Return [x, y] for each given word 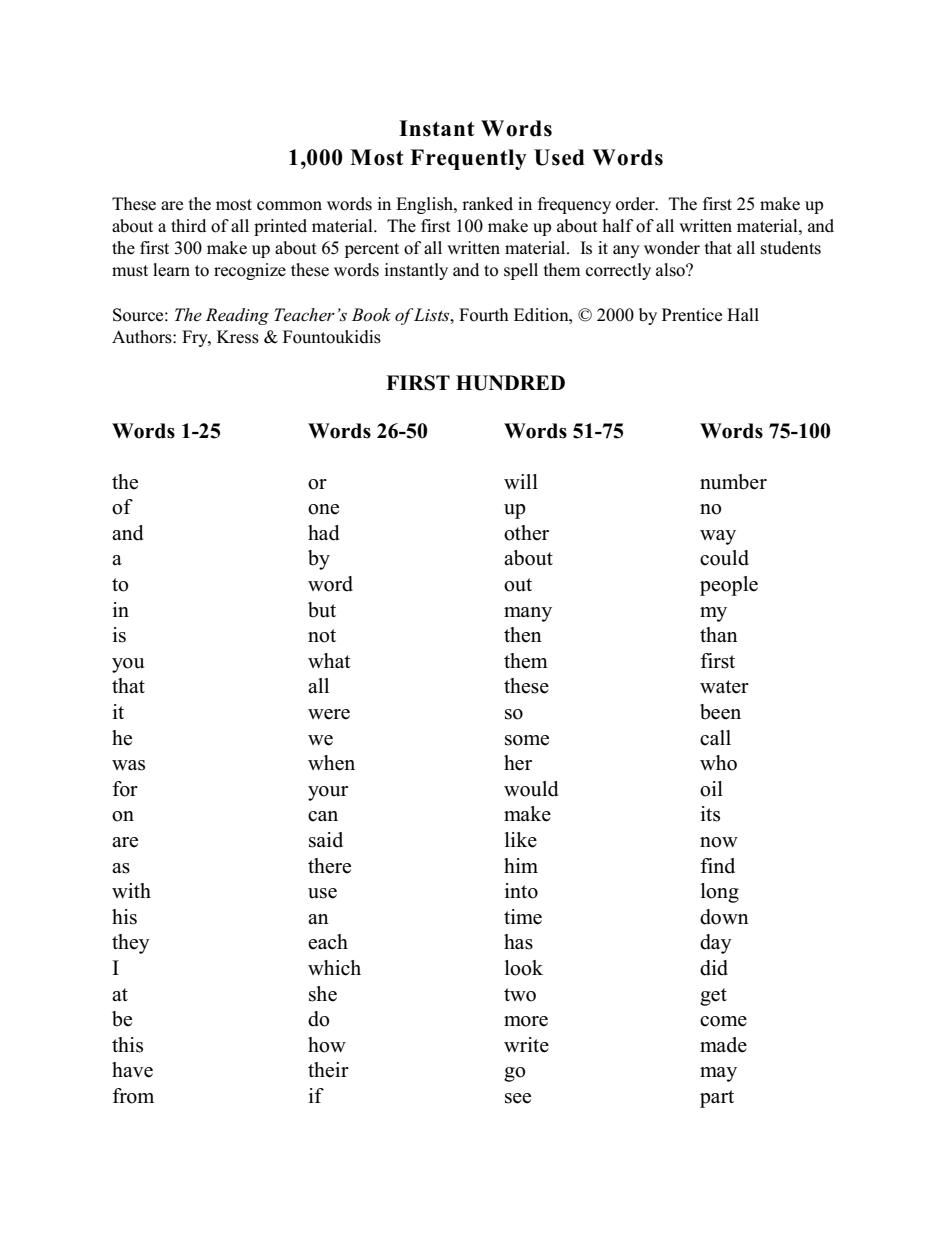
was [128, 765]
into [521, 891]
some [527, 740]
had [323, 533]
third [188, 225]
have [132, 1070]
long [720, 893]
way [718, 537]
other [526, 533]
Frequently [468, 159]
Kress [238, 337]
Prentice [692, 315]
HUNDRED [510, 383]
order [636, 204]
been [720, 712]
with [131, 890]
